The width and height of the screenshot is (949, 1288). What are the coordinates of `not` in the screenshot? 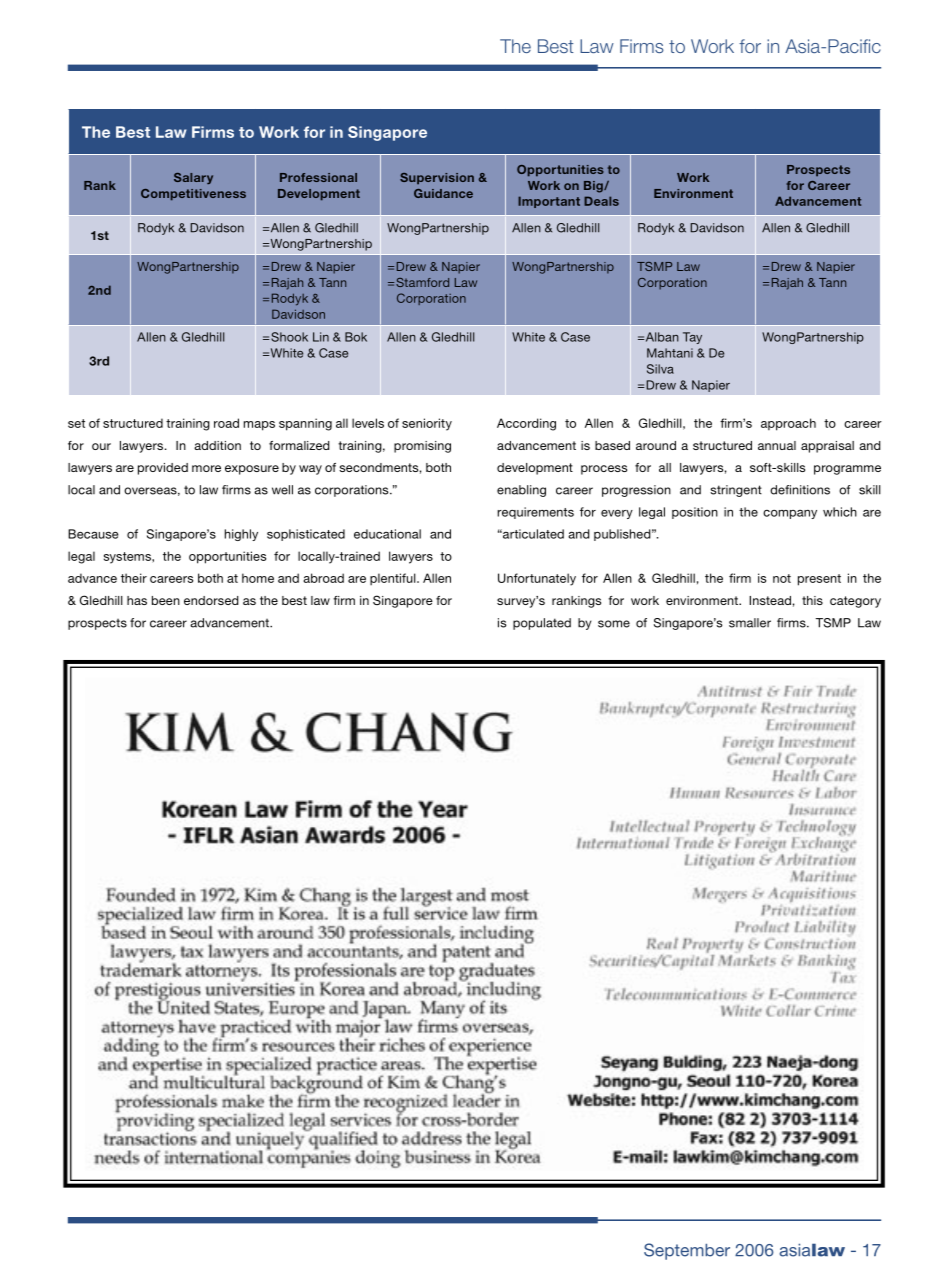 It's located at (782, 578).
